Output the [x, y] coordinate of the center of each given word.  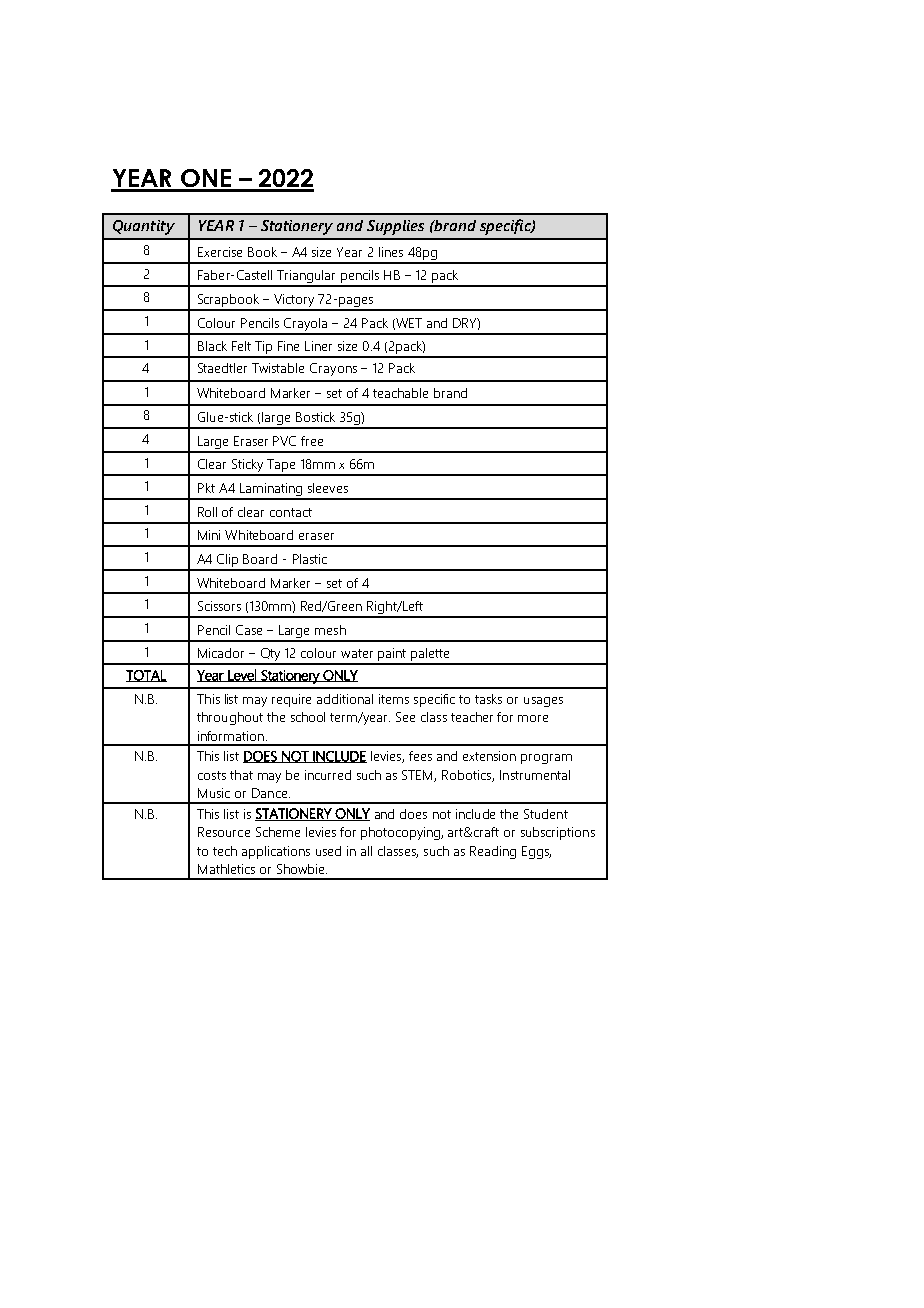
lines [391, 252]
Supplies [395, 227]
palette [430, 656]
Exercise [220, 252]
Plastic [310, 559]
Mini [209, 535]
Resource [224, 832]
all [366, 851]
